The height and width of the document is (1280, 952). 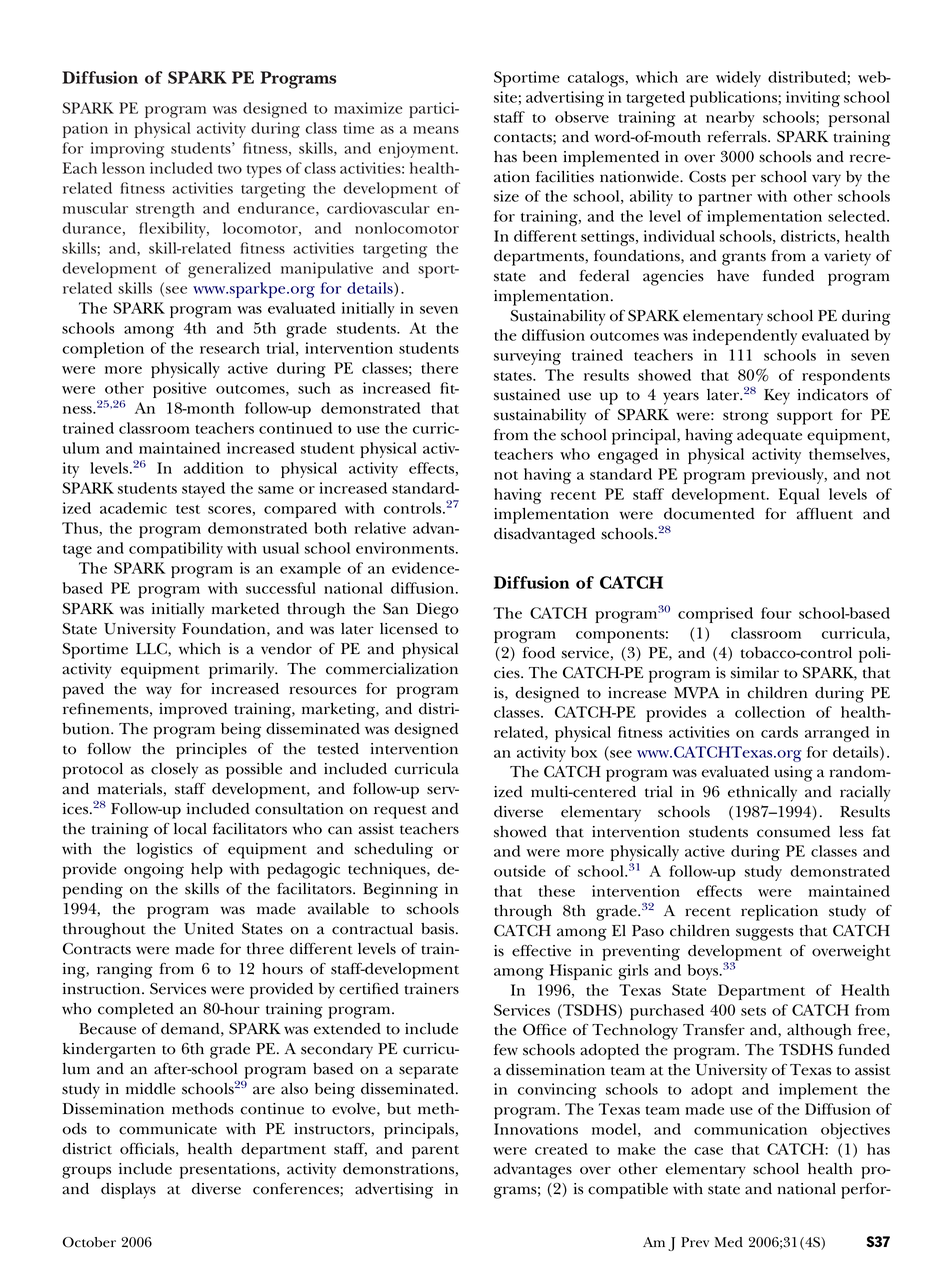 What do you see at coordinates (708, 1151) in the document?
I see `case` at bounding box center [708, 1151].
